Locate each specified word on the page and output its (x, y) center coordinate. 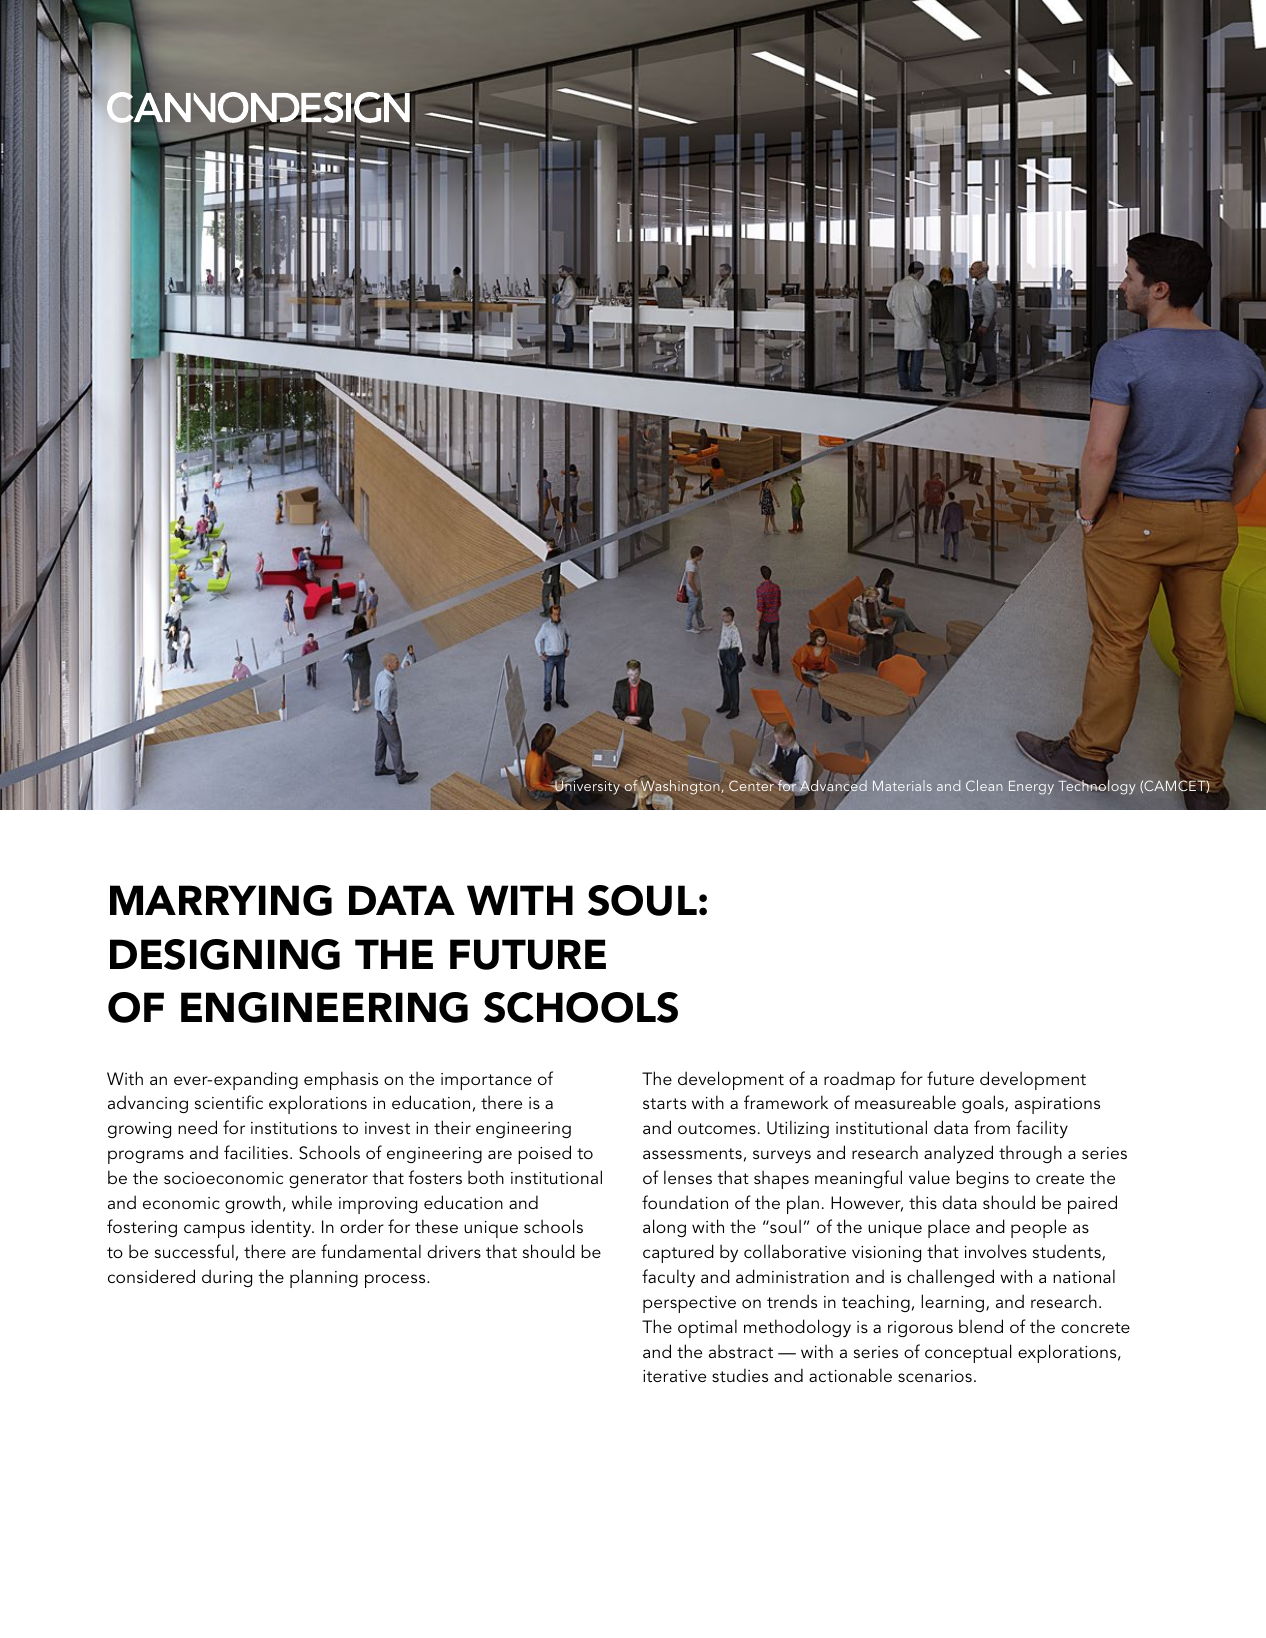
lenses (688, 1177)
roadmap (859, 1080)
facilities (257, 1152)
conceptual (968, 1353)
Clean (984, 785)
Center (753, 784)
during (227, 1278)
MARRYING (221, 900)
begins (982, 1179)
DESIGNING (225, 954)
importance (486, 1081)
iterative (674, 1376)
